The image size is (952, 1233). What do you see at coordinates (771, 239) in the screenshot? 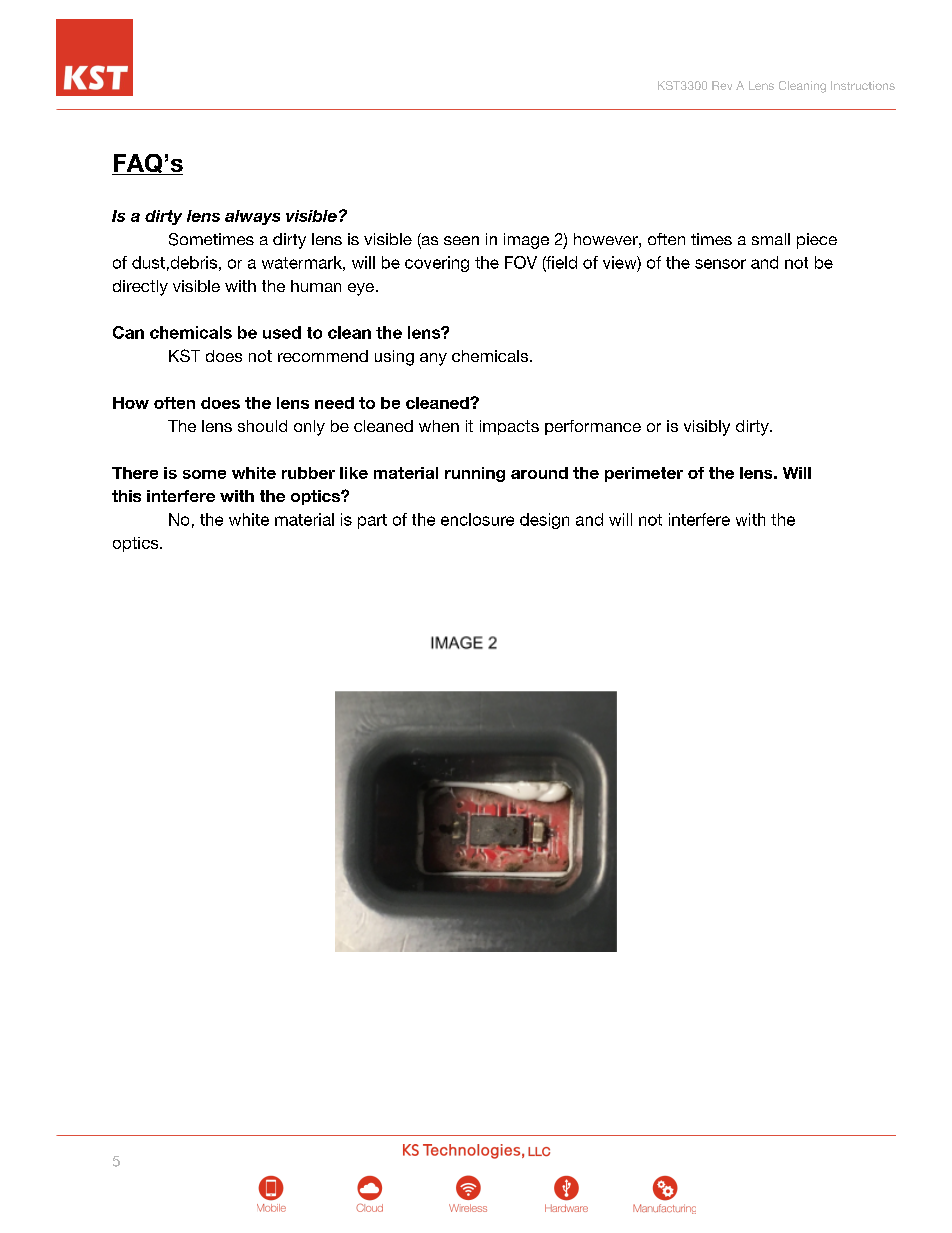
I see `small` at bounding box center [771, 239].
